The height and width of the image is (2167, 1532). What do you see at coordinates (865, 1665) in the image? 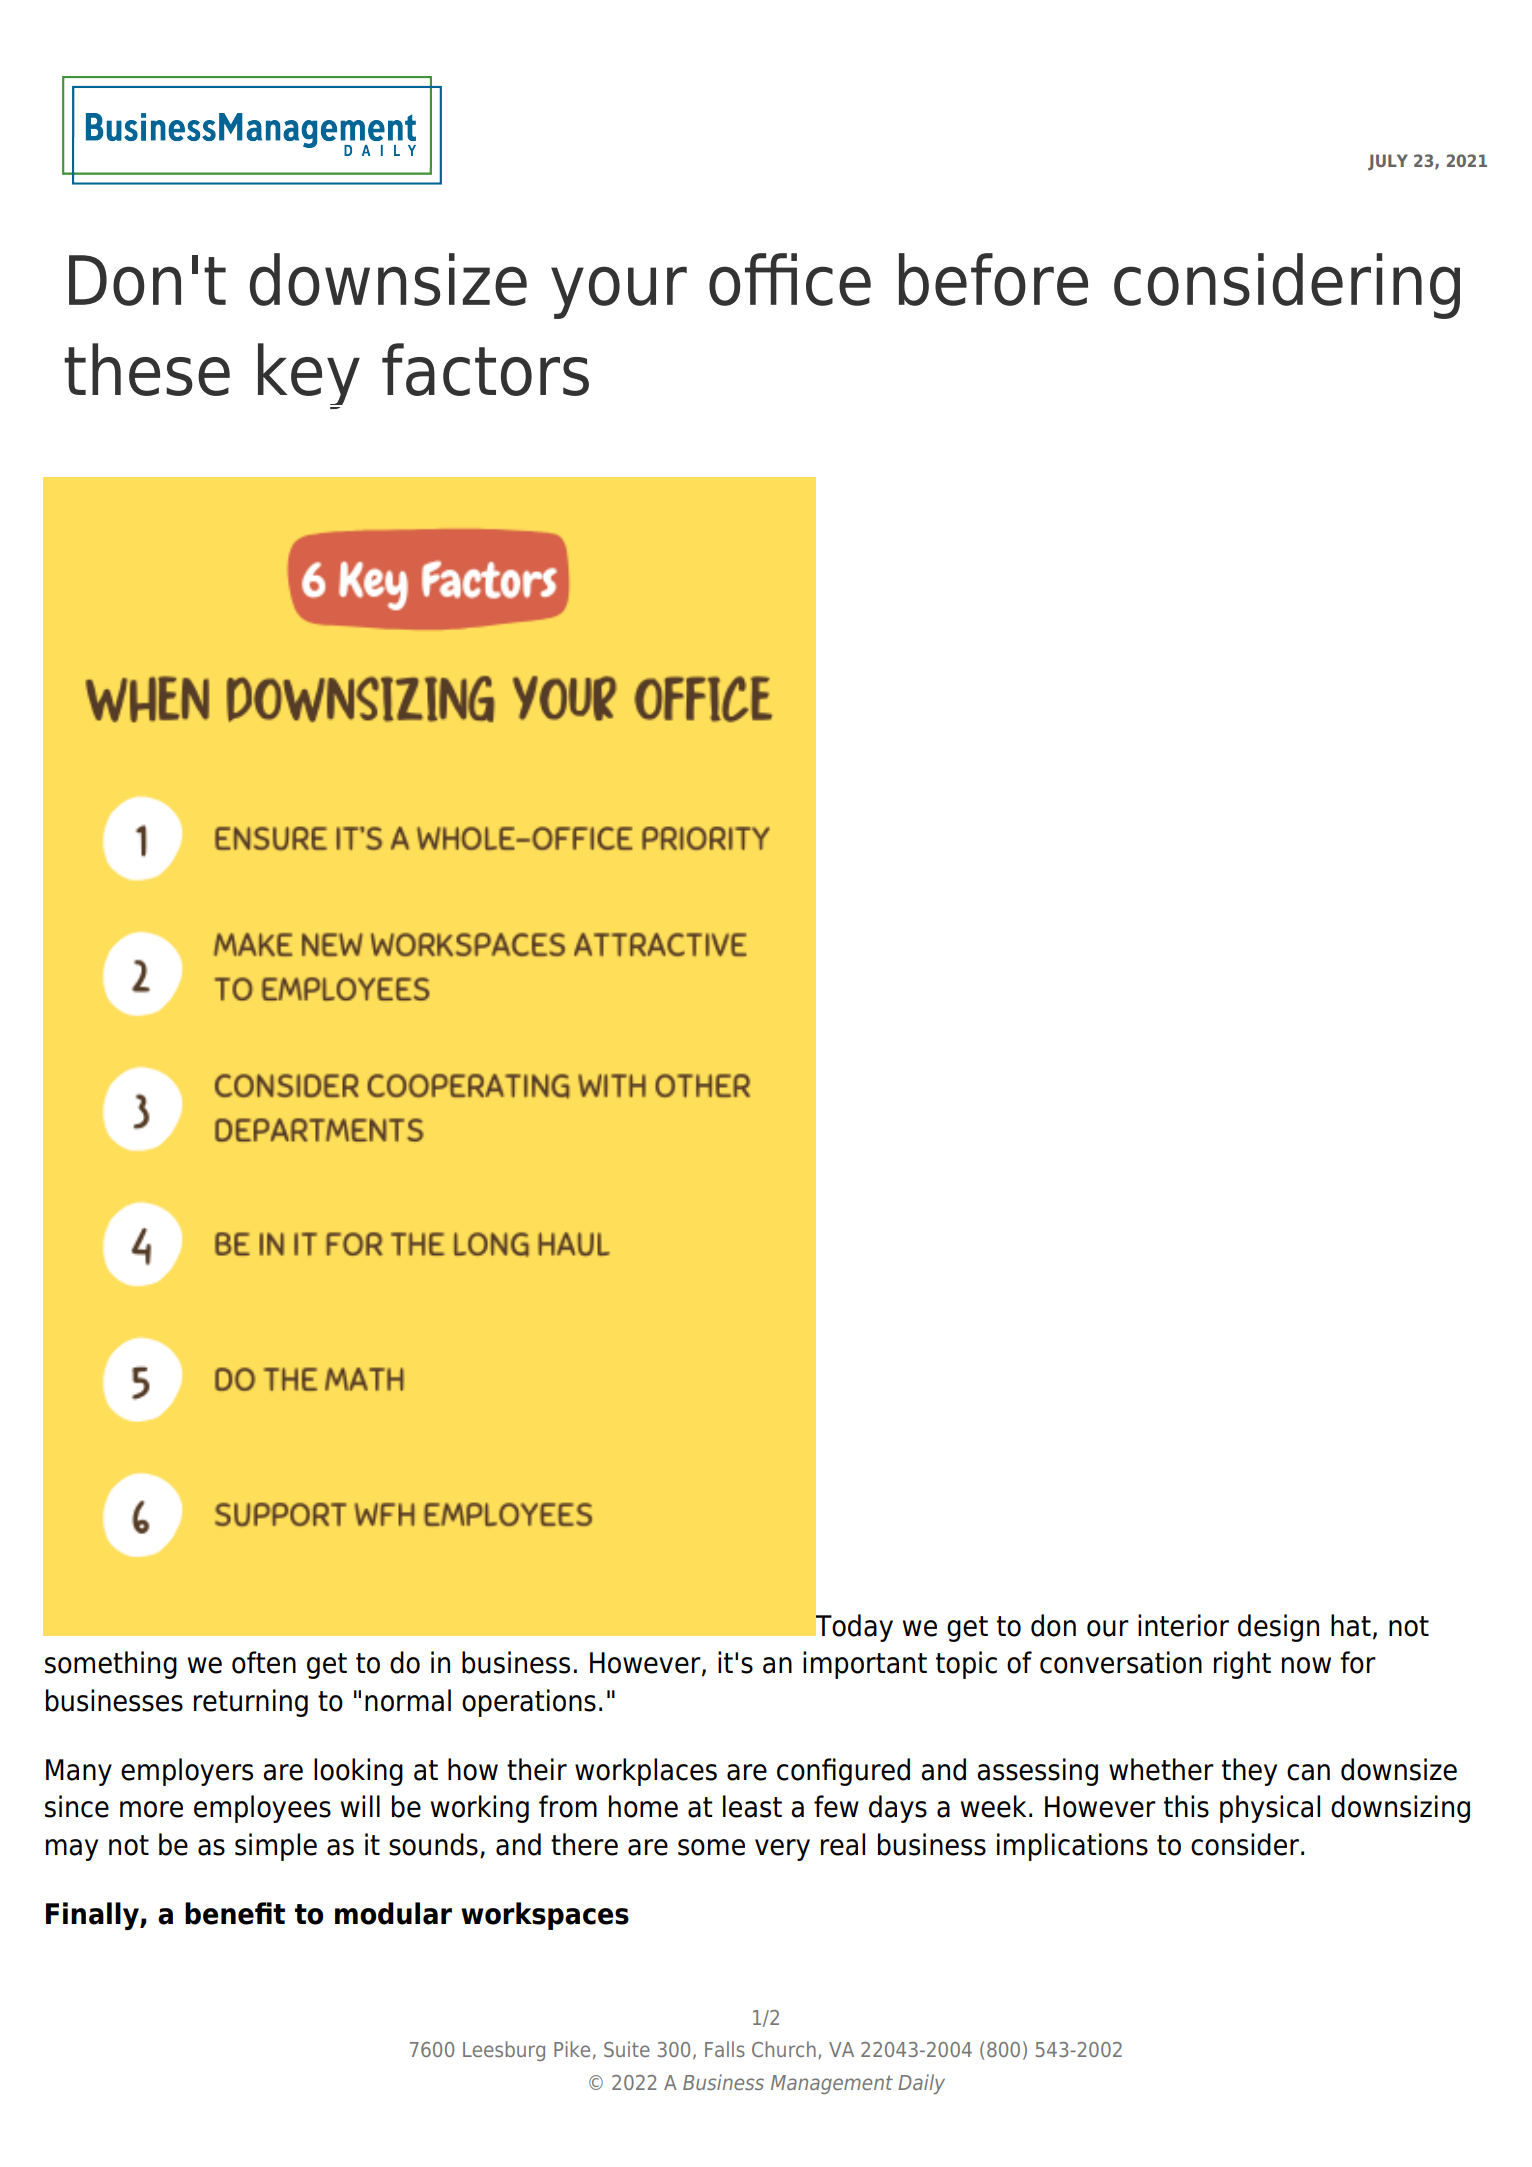
I see `important` at bounding box center [865, 1665].
